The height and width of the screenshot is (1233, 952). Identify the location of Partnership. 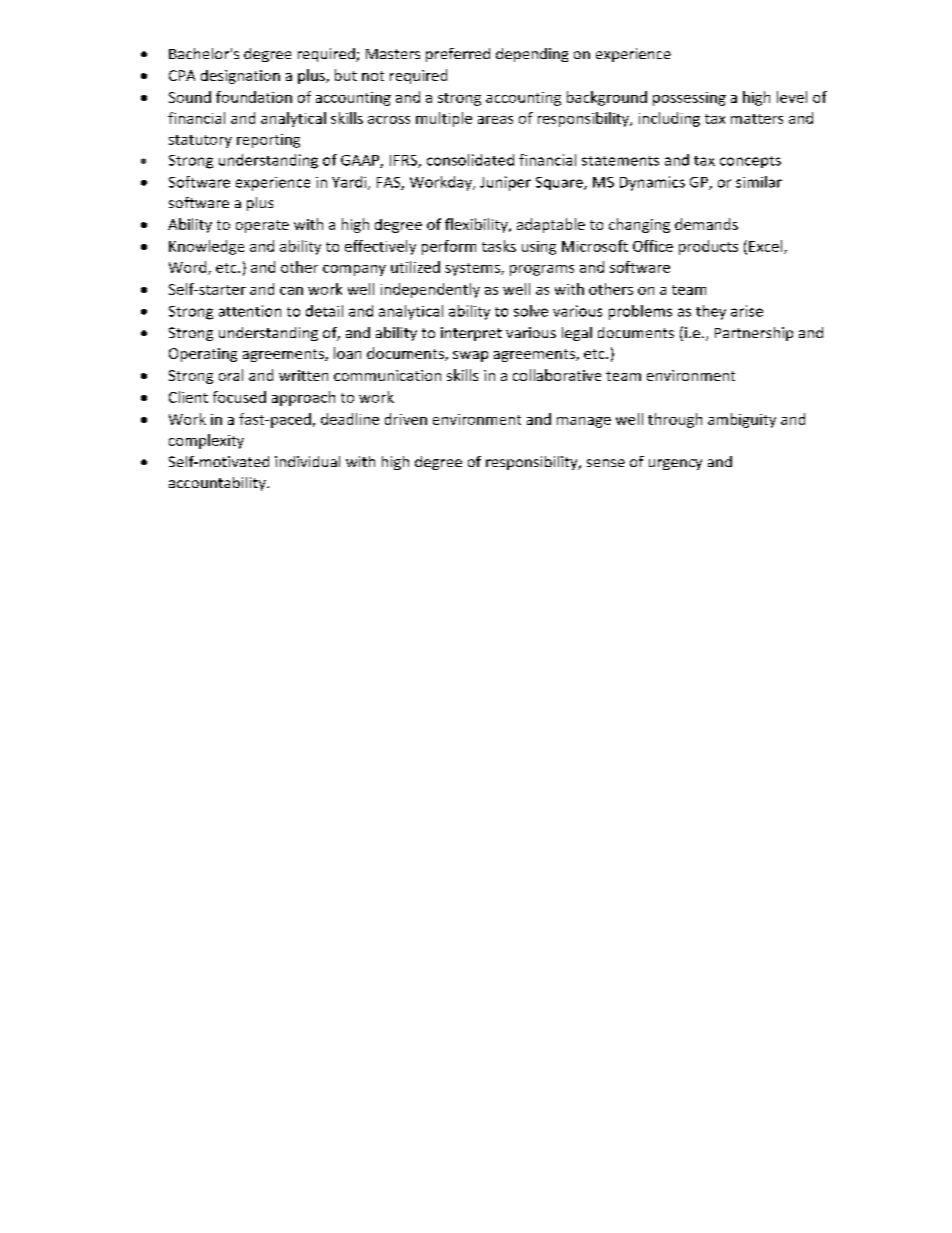
(754, 334).
